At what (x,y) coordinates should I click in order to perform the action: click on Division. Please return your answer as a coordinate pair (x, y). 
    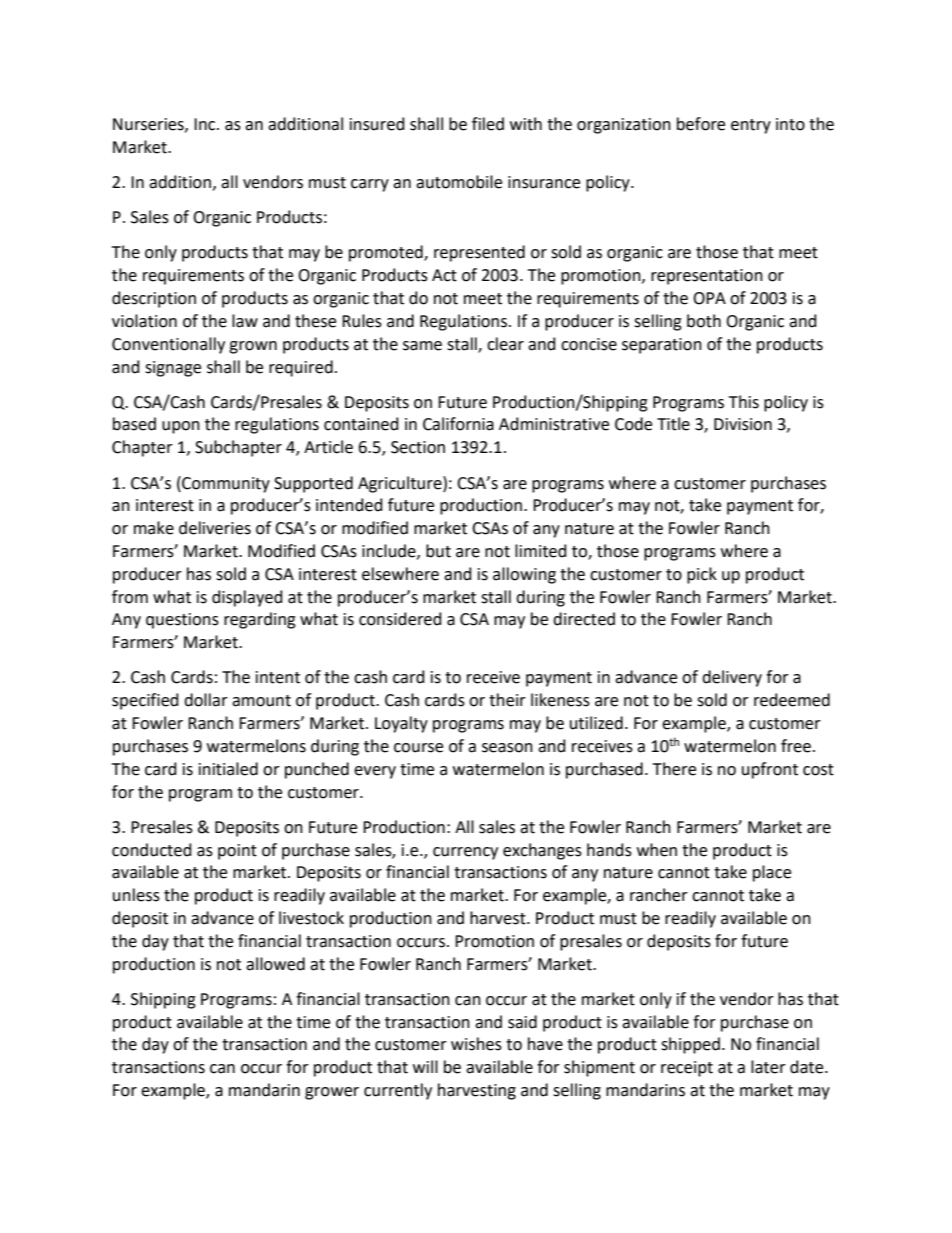
    Looking at the image, I should click on (743, 424).
